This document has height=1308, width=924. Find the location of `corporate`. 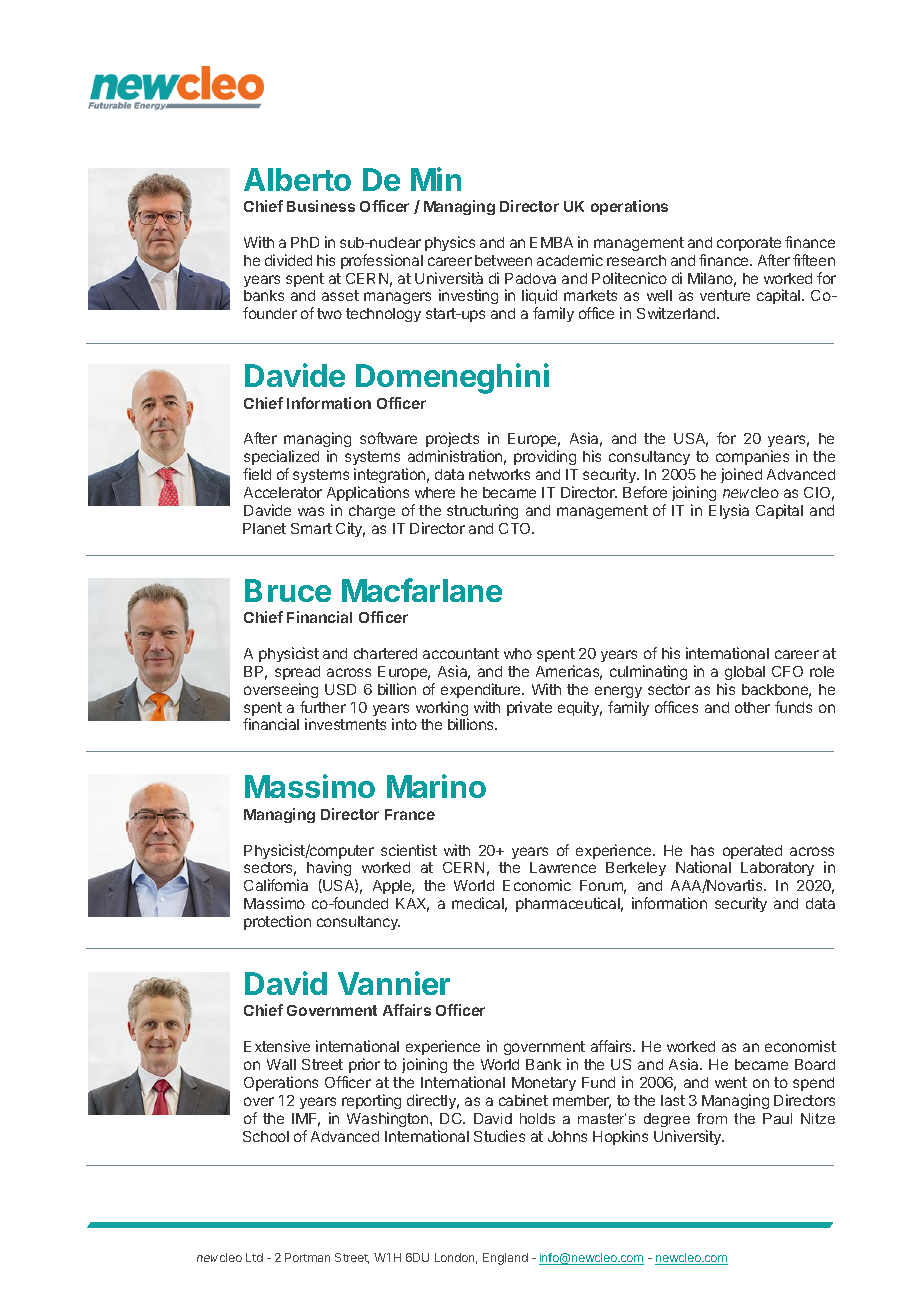

corporate is located at coordinates (749, 244).
